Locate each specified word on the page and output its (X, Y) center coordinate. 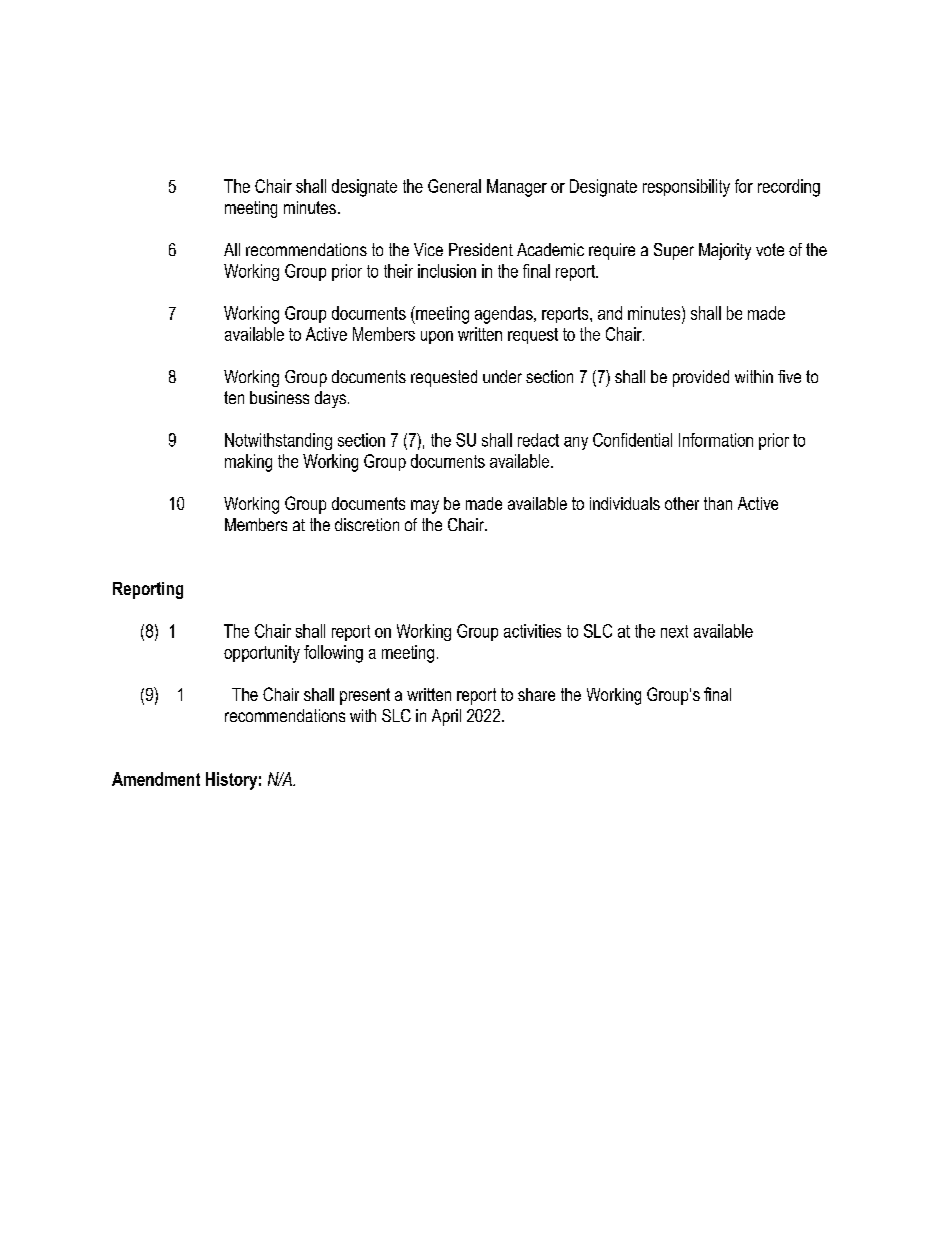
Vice (428, 249)
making (248, 463)
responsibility (686, 188)
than (718, 503)
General (454, 186)
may (425, 507)
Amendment (156, 779)
